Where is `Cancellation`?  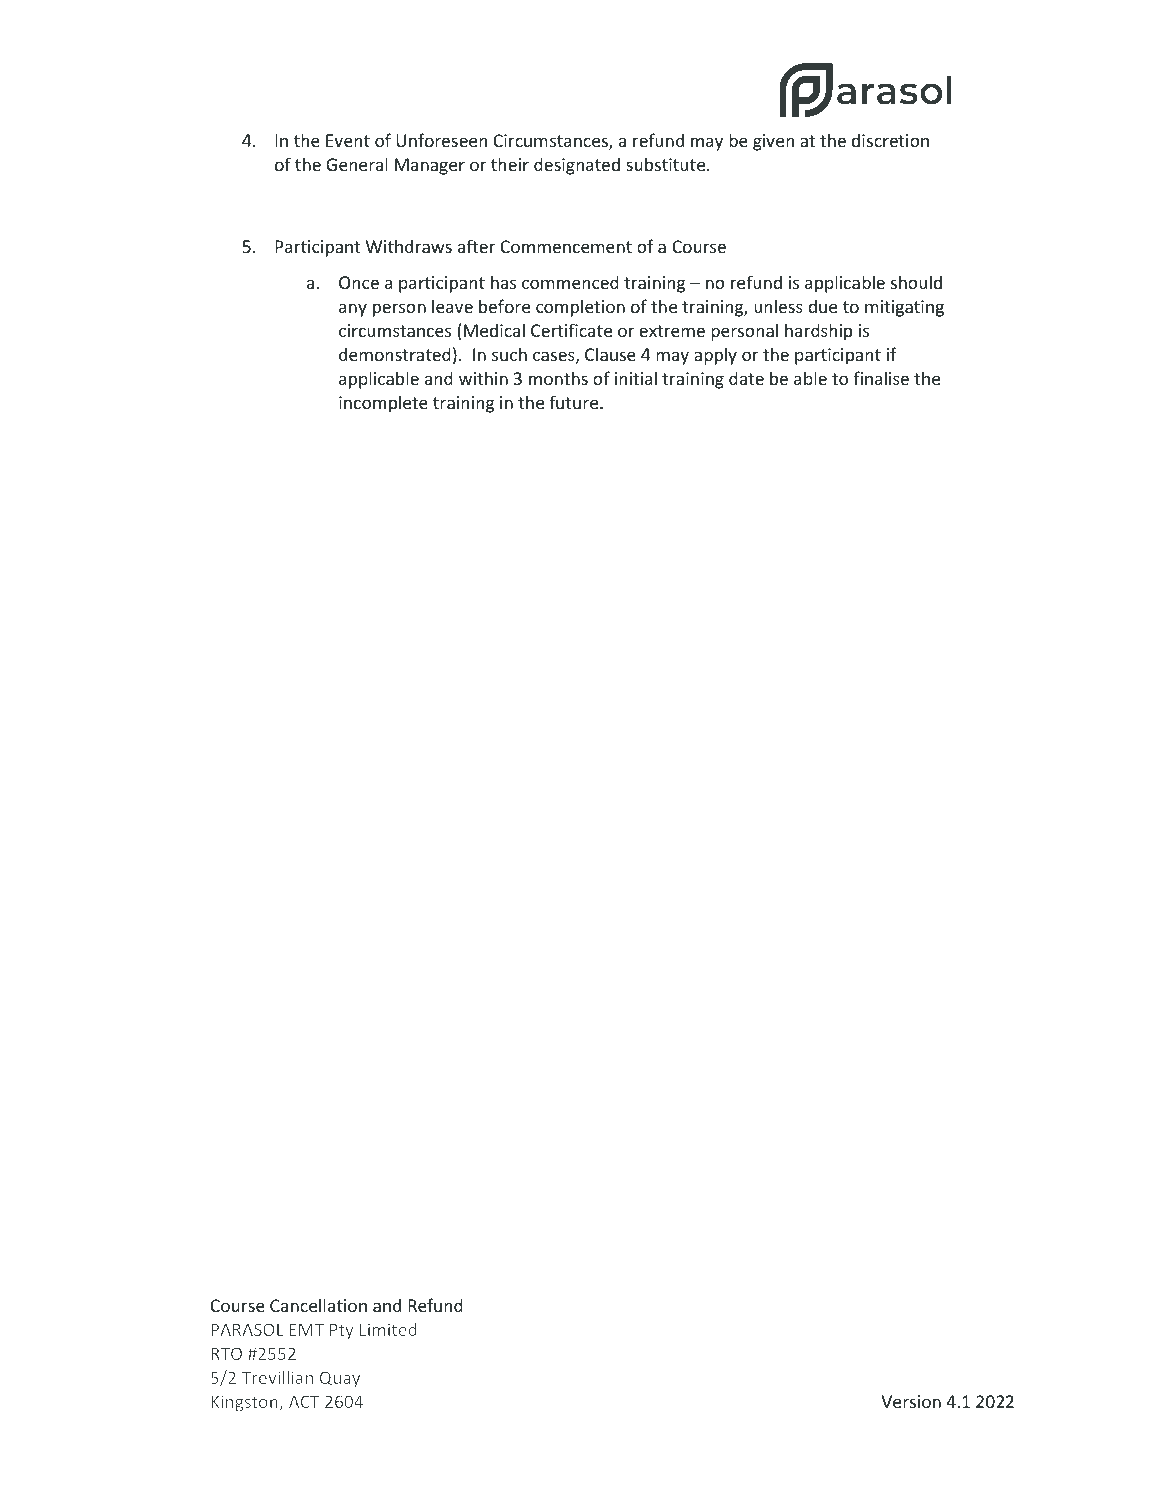 Cancellation is located at coordinates (318, 1305).
